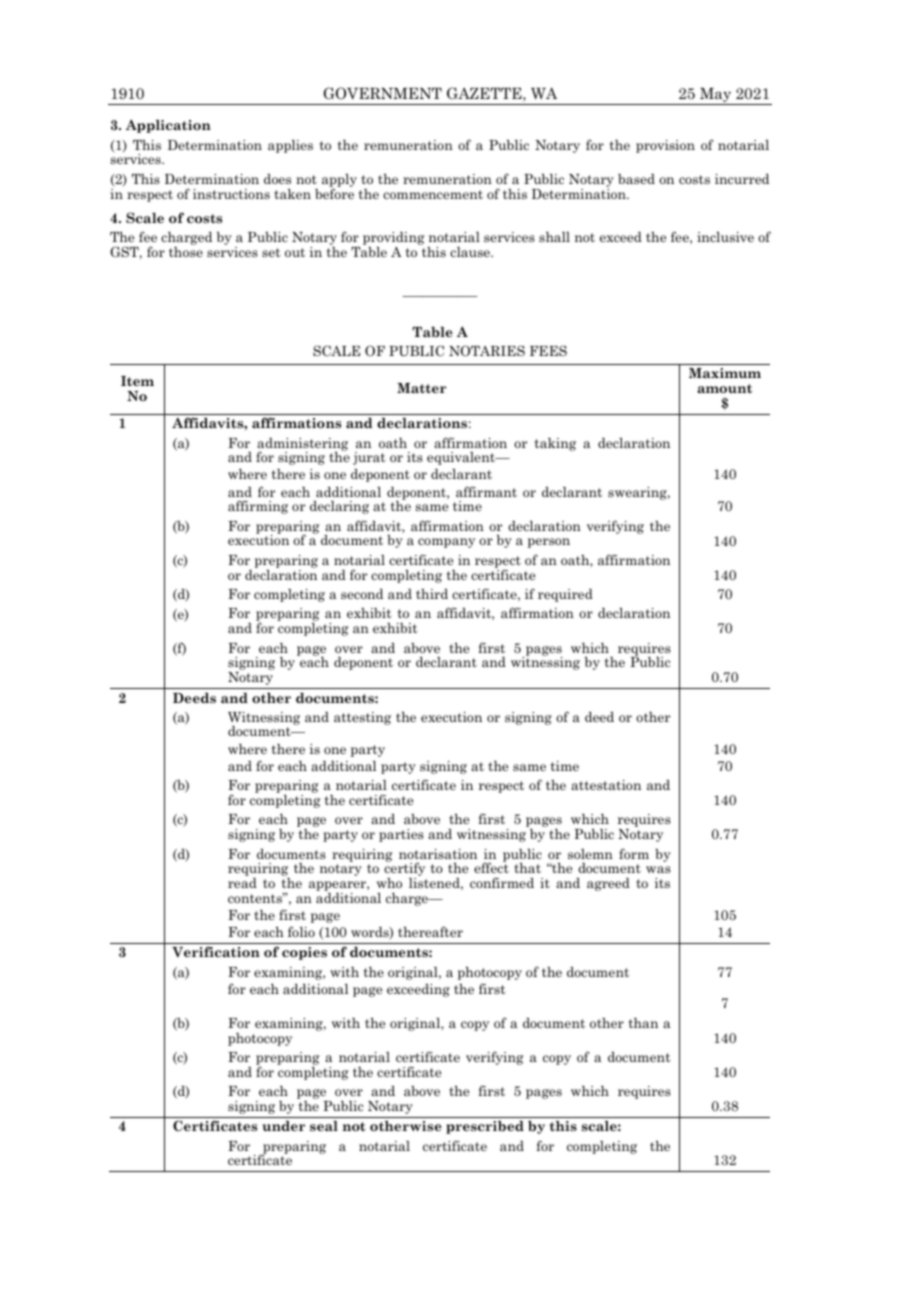 This screenshot has height=1308, width=924. Describe the element at coordinates (565, 595) in the screenshot. I see `required` at that location.
